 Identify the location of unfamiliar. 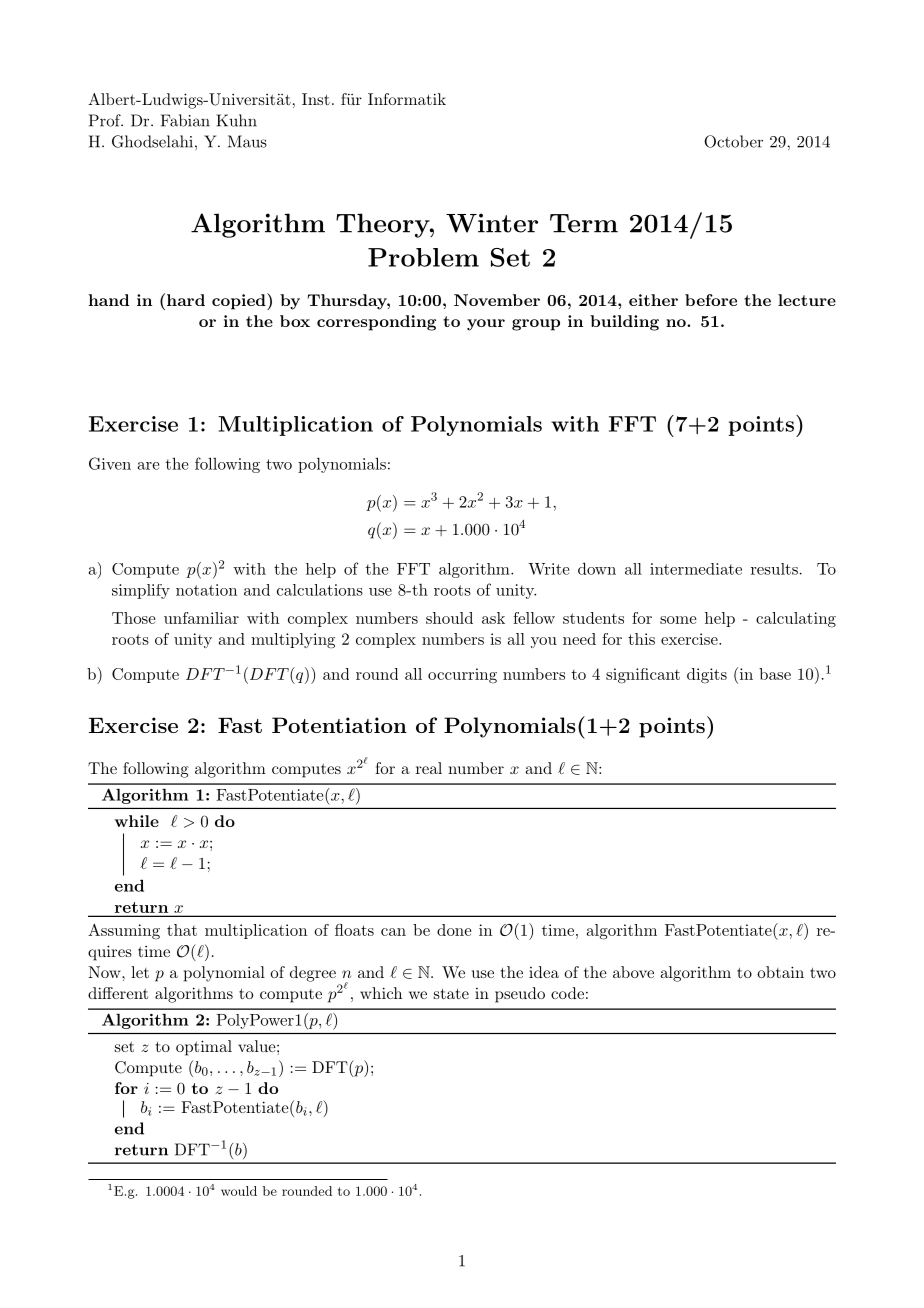
(201, 618).
